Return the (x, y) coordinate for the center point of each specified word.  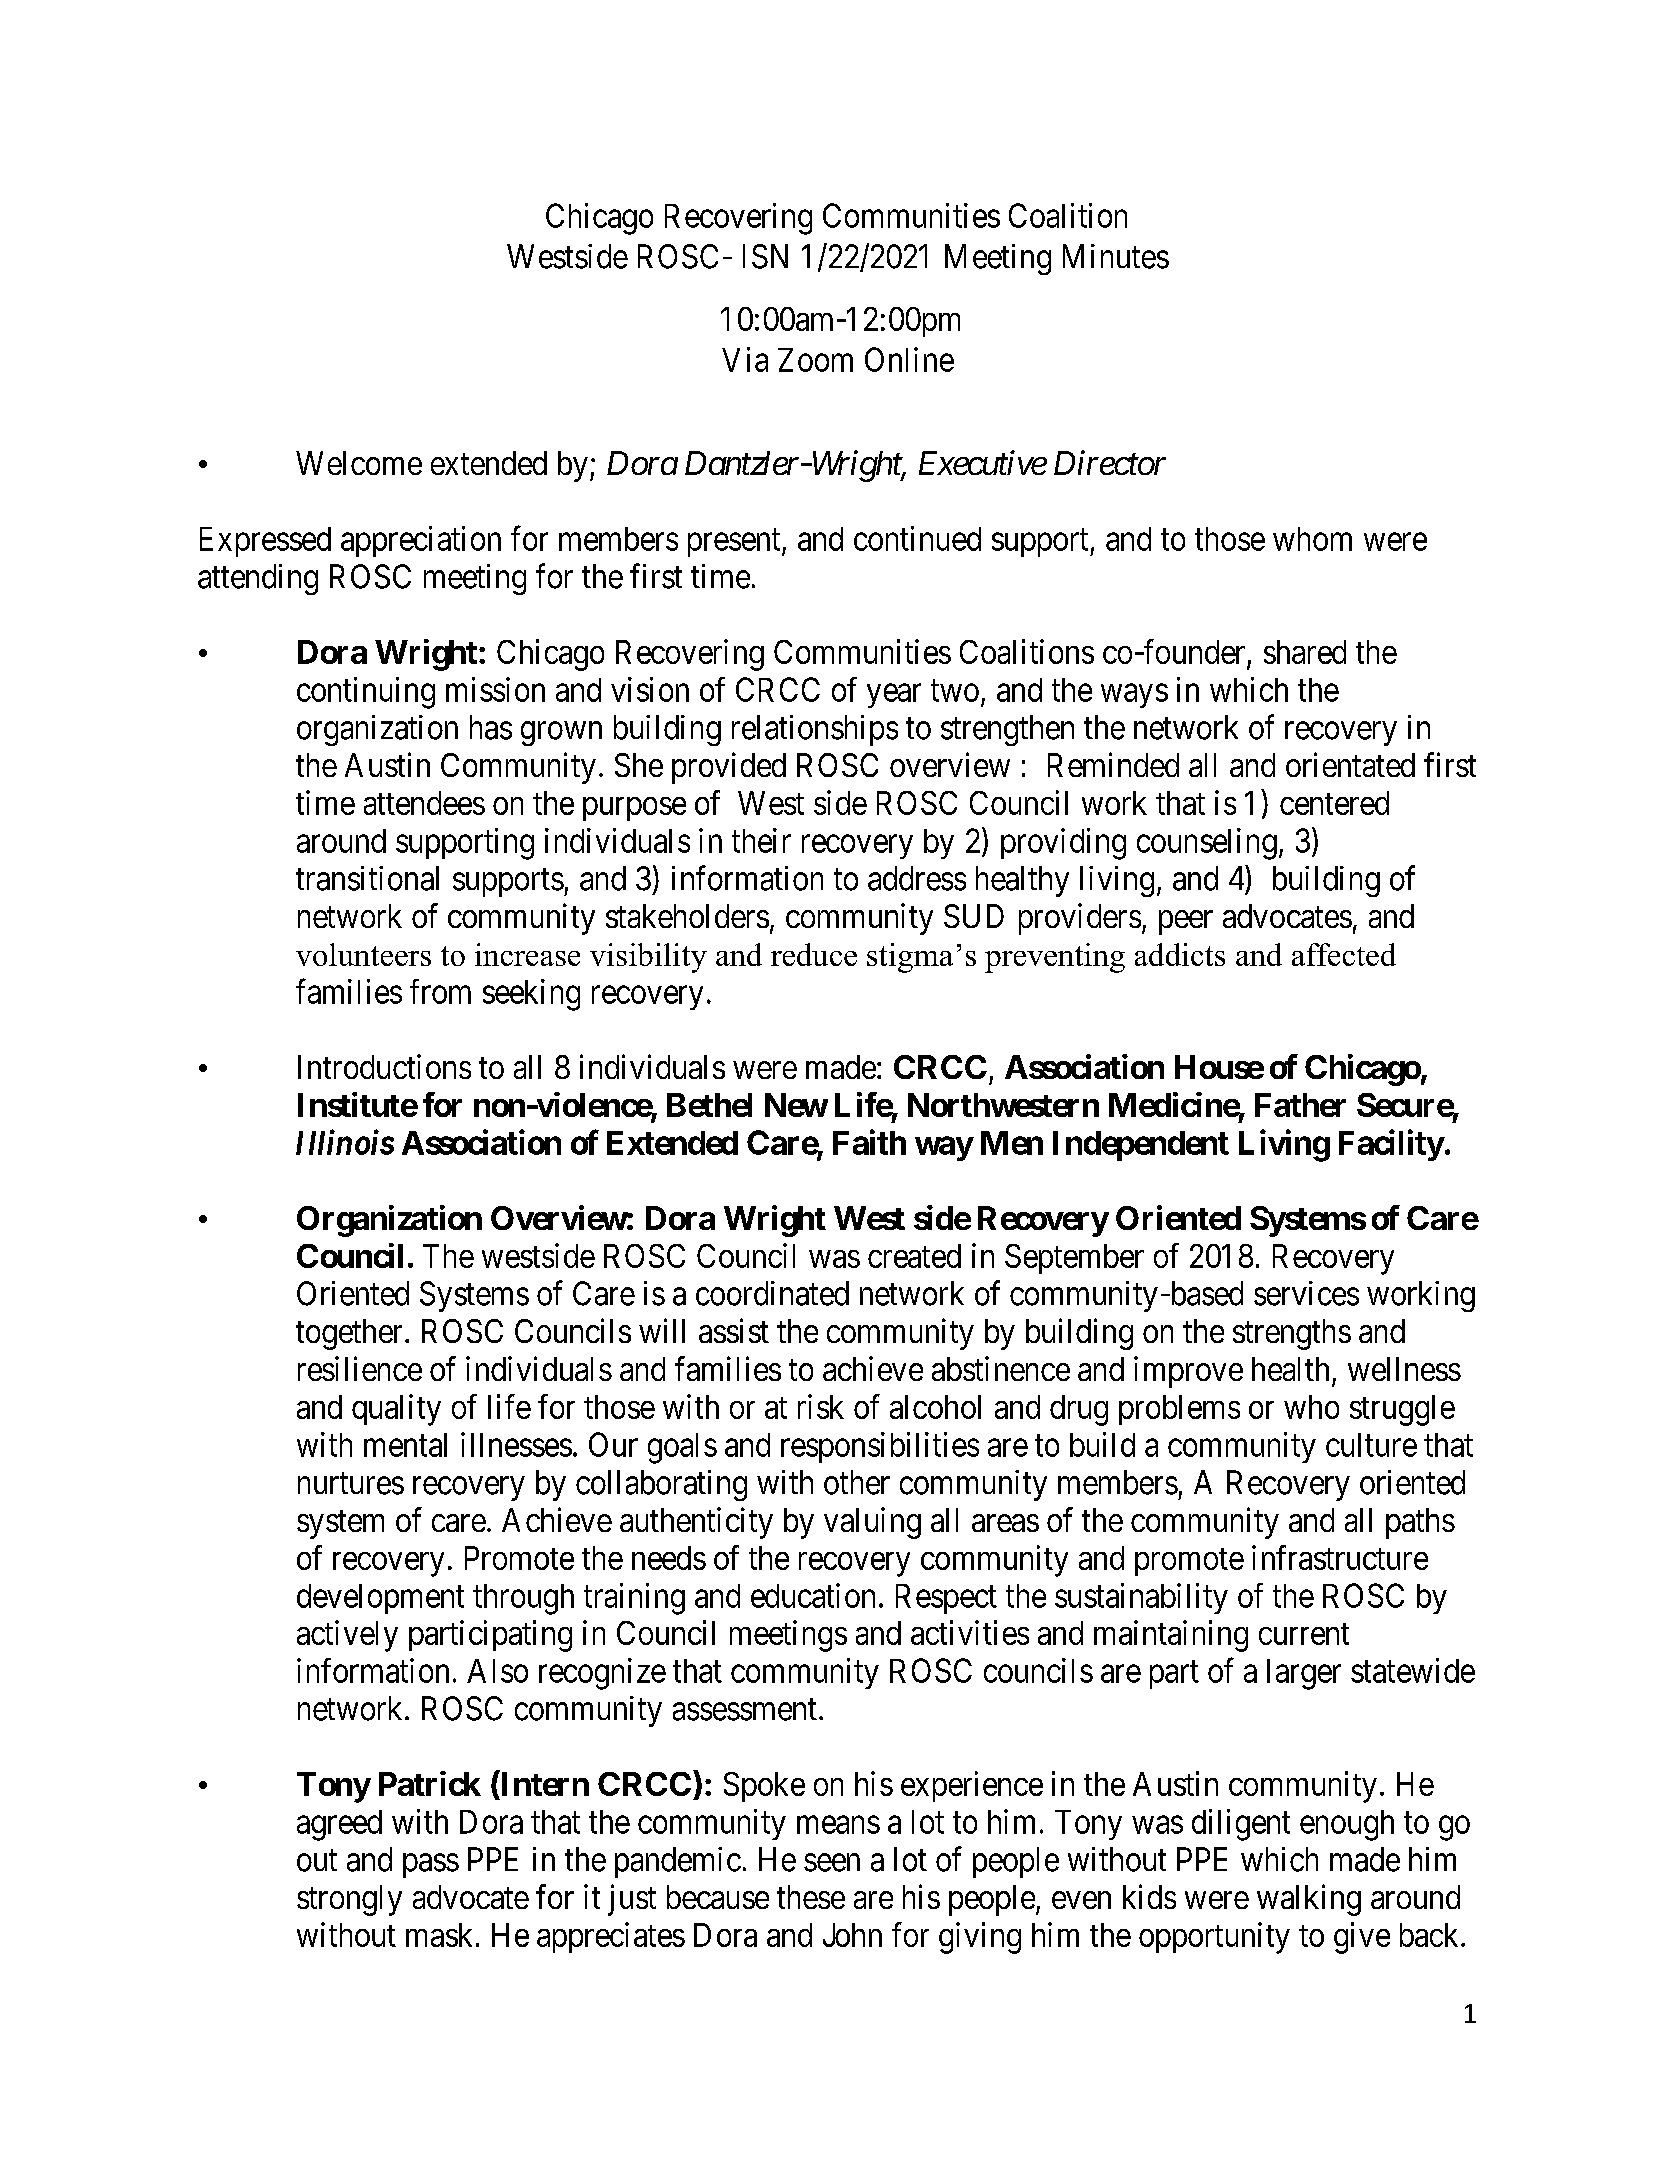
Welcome (359, 463)
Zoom (815, 360)
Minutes (1116, 256)
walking (1309, 1900)
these (811, 1897)
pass (431, 1866)
